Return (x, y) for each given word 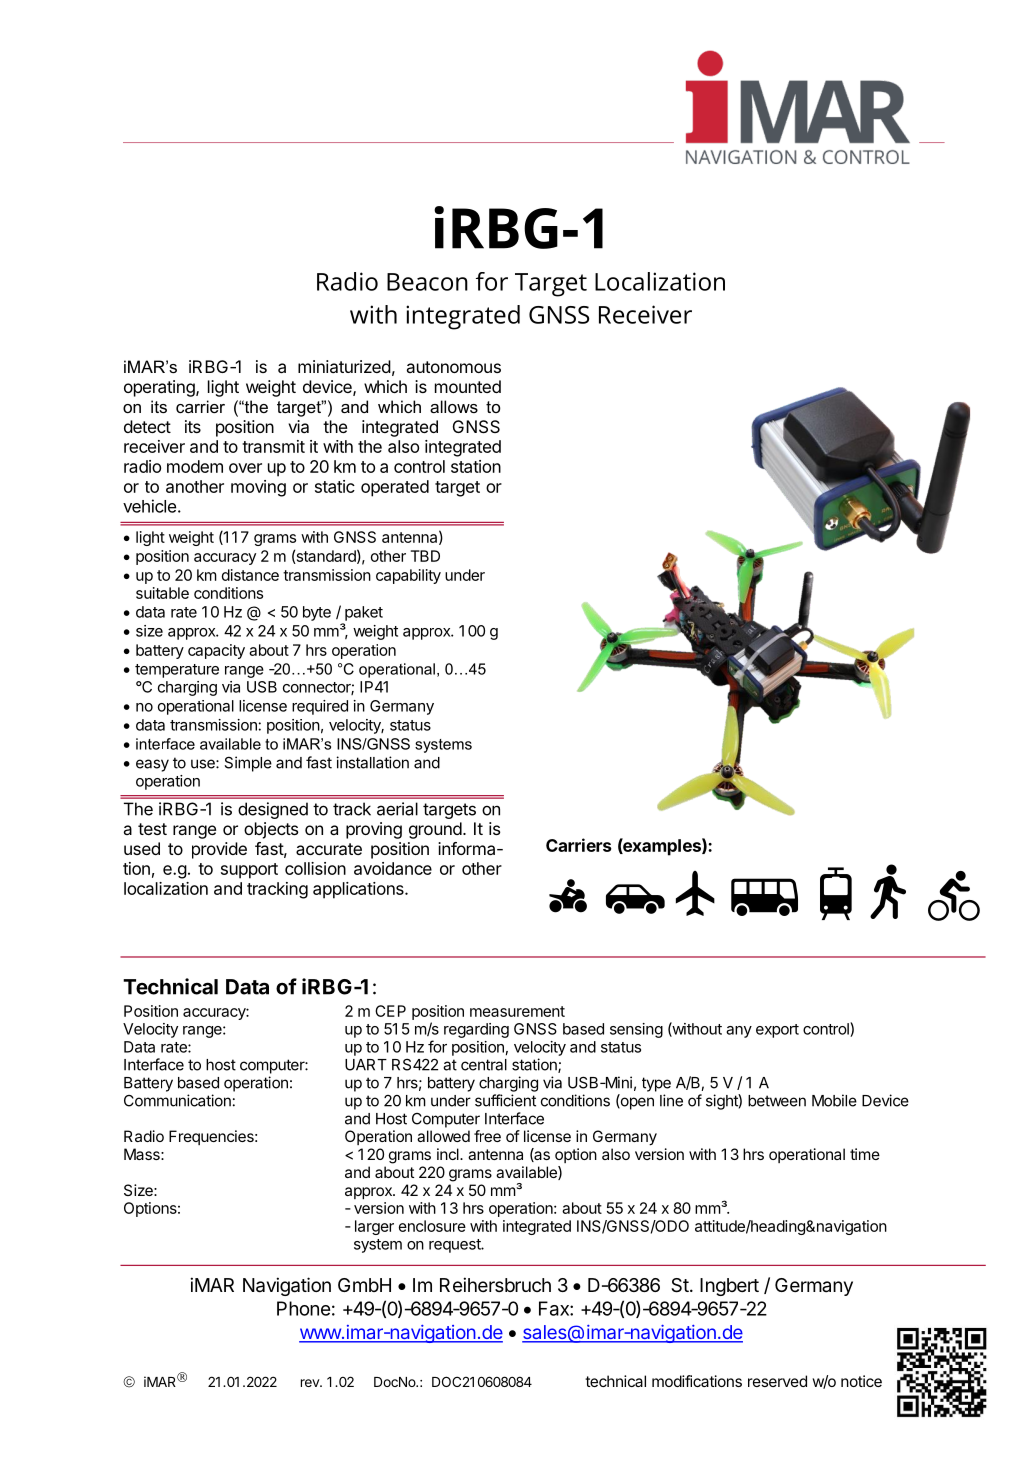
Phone (303, 1308)
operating (160, 388)
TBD (425, 556)
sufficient (505, 1100)
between (777, 1101)
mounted (468, 386)
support (249, 871)
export (777, 1031)
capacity (216, 651)
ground (435, 830)
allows (454, 406)
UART (366, 1065)
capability (408, 576)
